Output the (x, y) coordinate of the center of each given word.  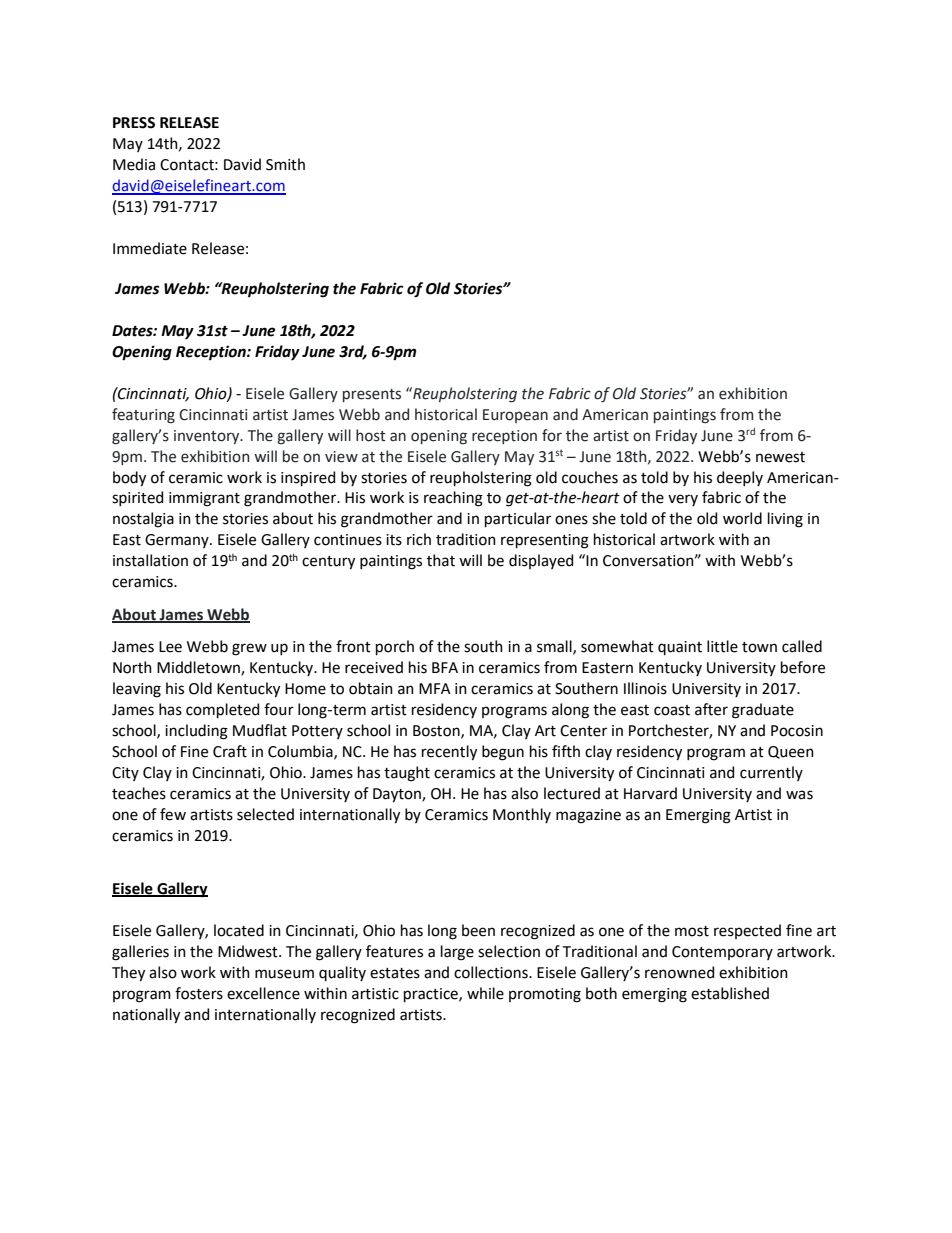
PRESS (134, 123)
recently (449, 753)
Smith (285, 164)
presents (372, 395)
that (441, 560)
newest (780, 457)
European (515, 416)
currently (771, 773)
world (742, 518)
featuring (143, 416)
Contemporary (722, 953)
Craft (230, 751)
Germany (178, 541)
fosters (199, 993)
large (457, 953)
